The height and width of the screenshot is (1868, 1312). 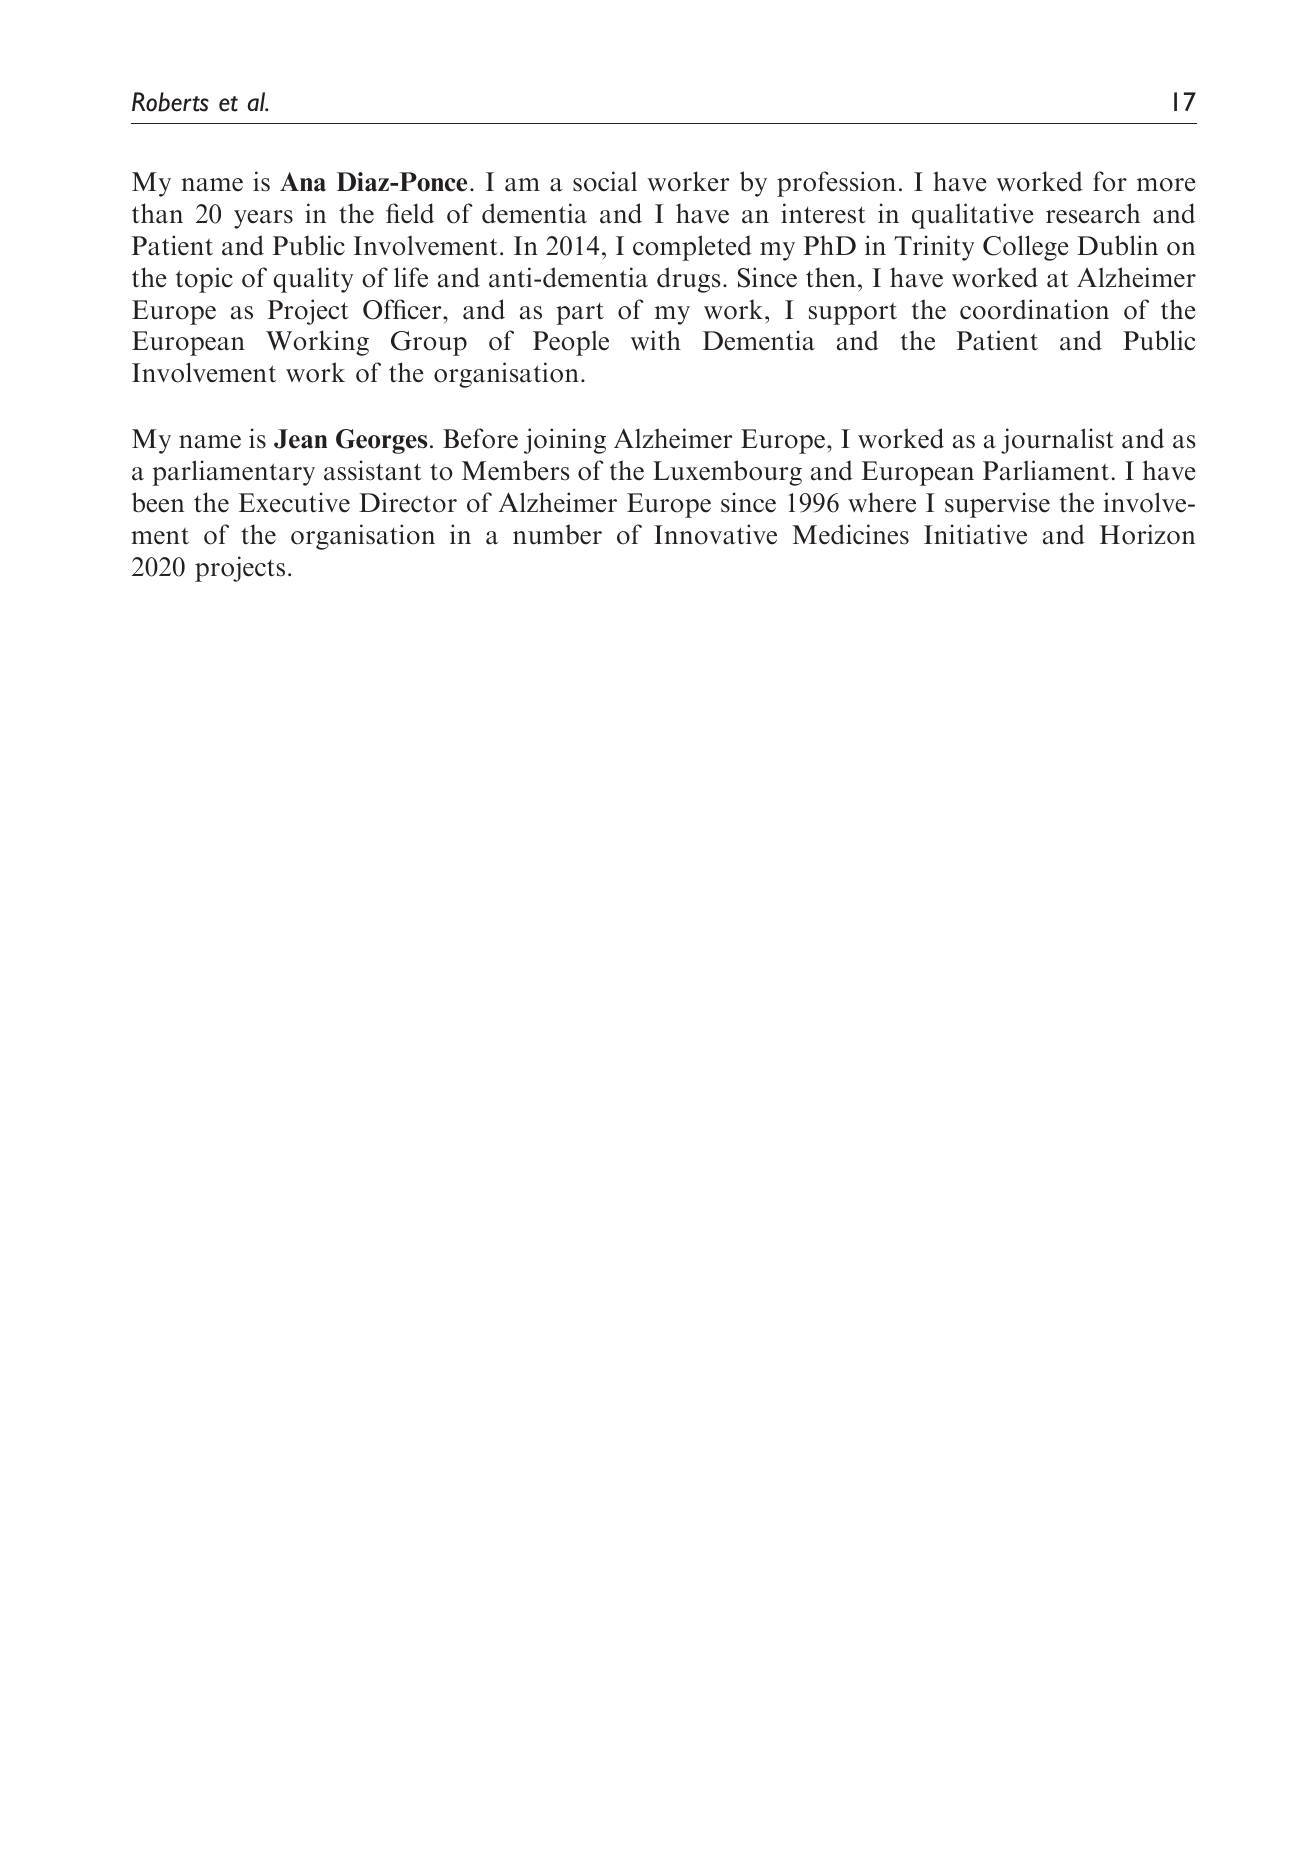 I want to click on part, so click(x=580, y=313).
